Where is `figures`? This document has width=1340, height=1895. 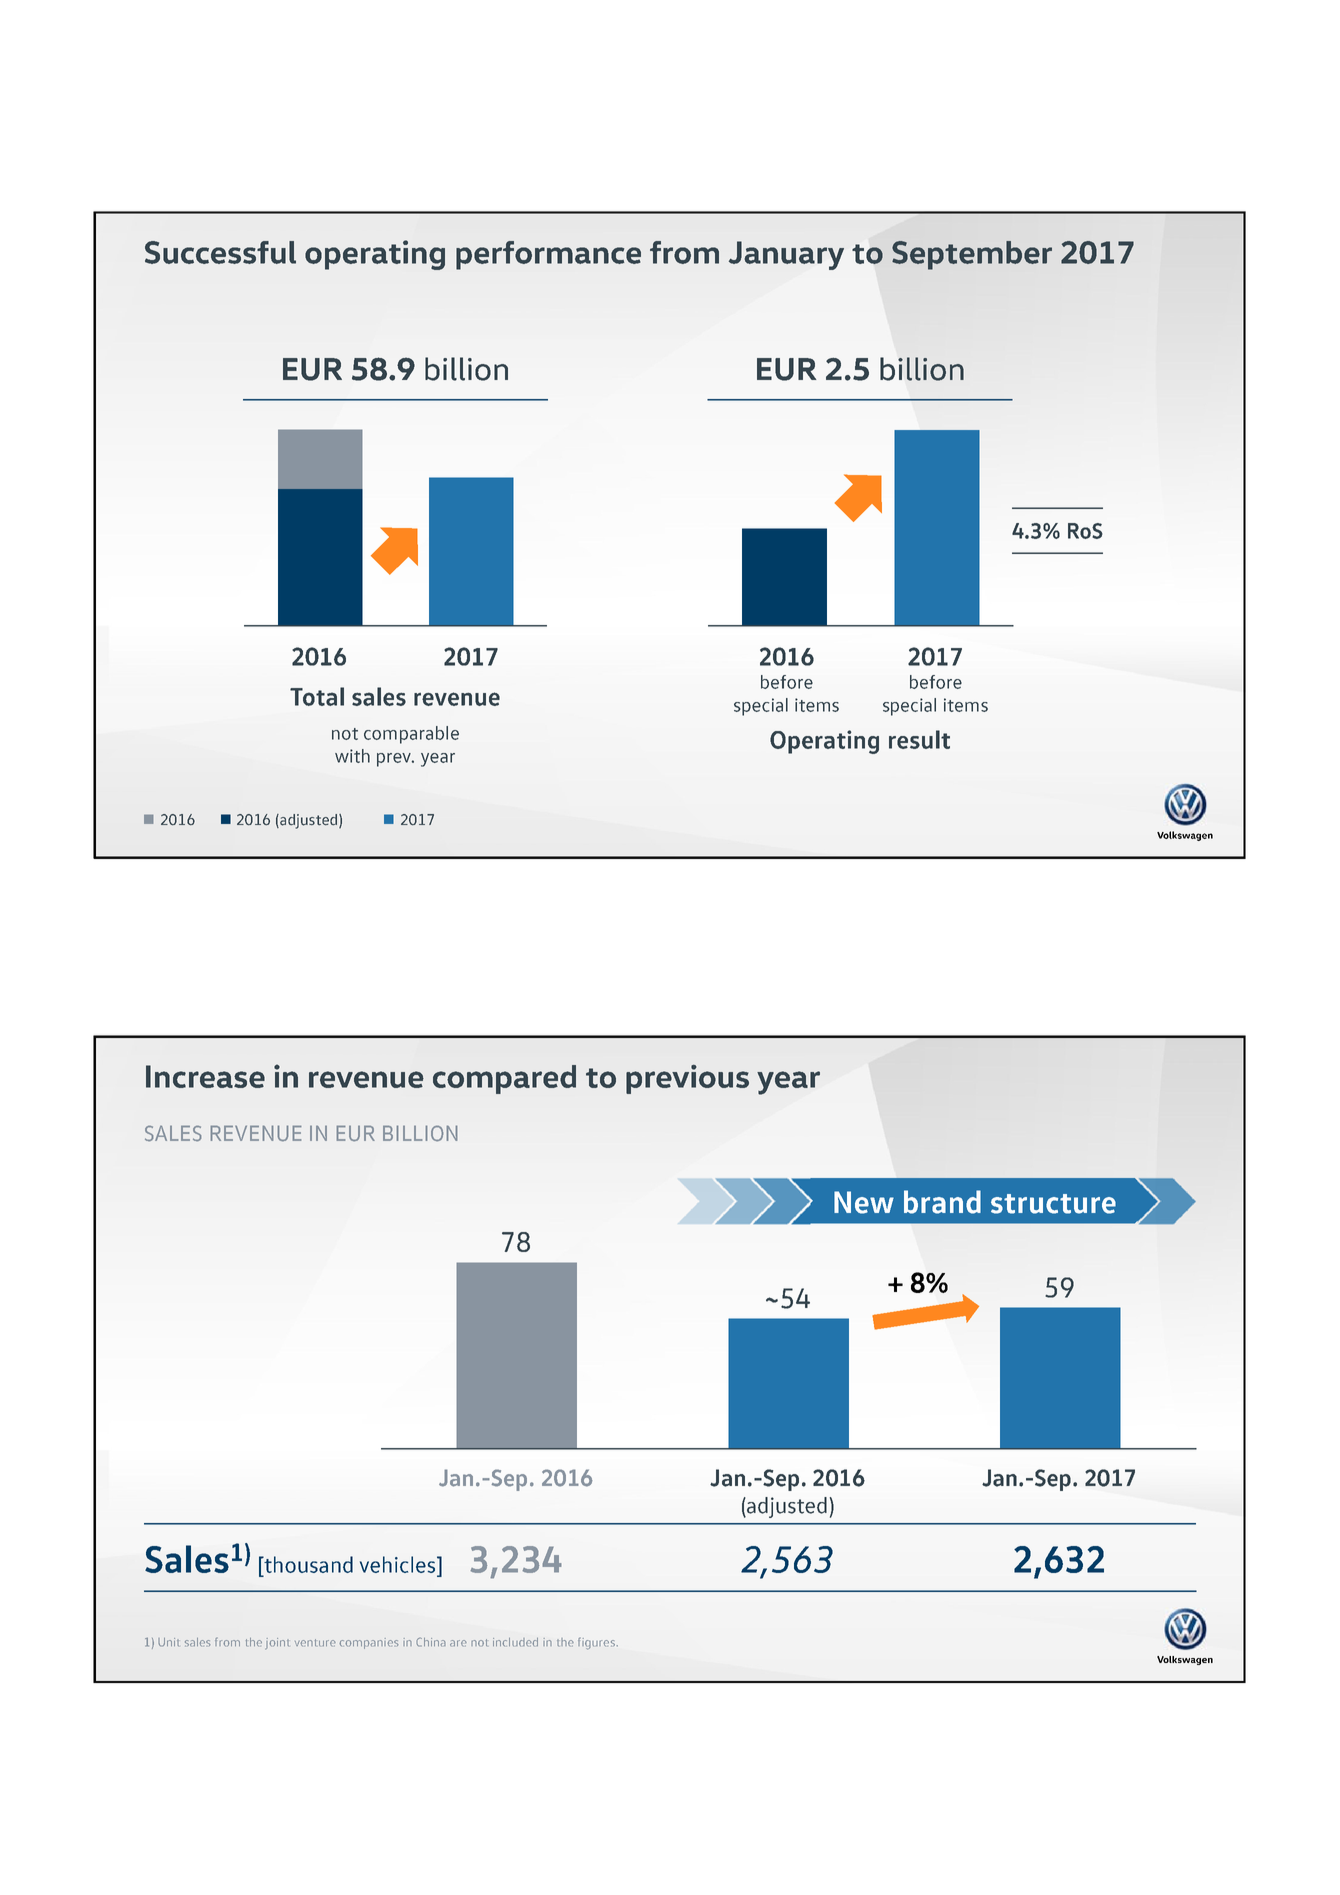 figures is located at coordinates (597, 1643).
